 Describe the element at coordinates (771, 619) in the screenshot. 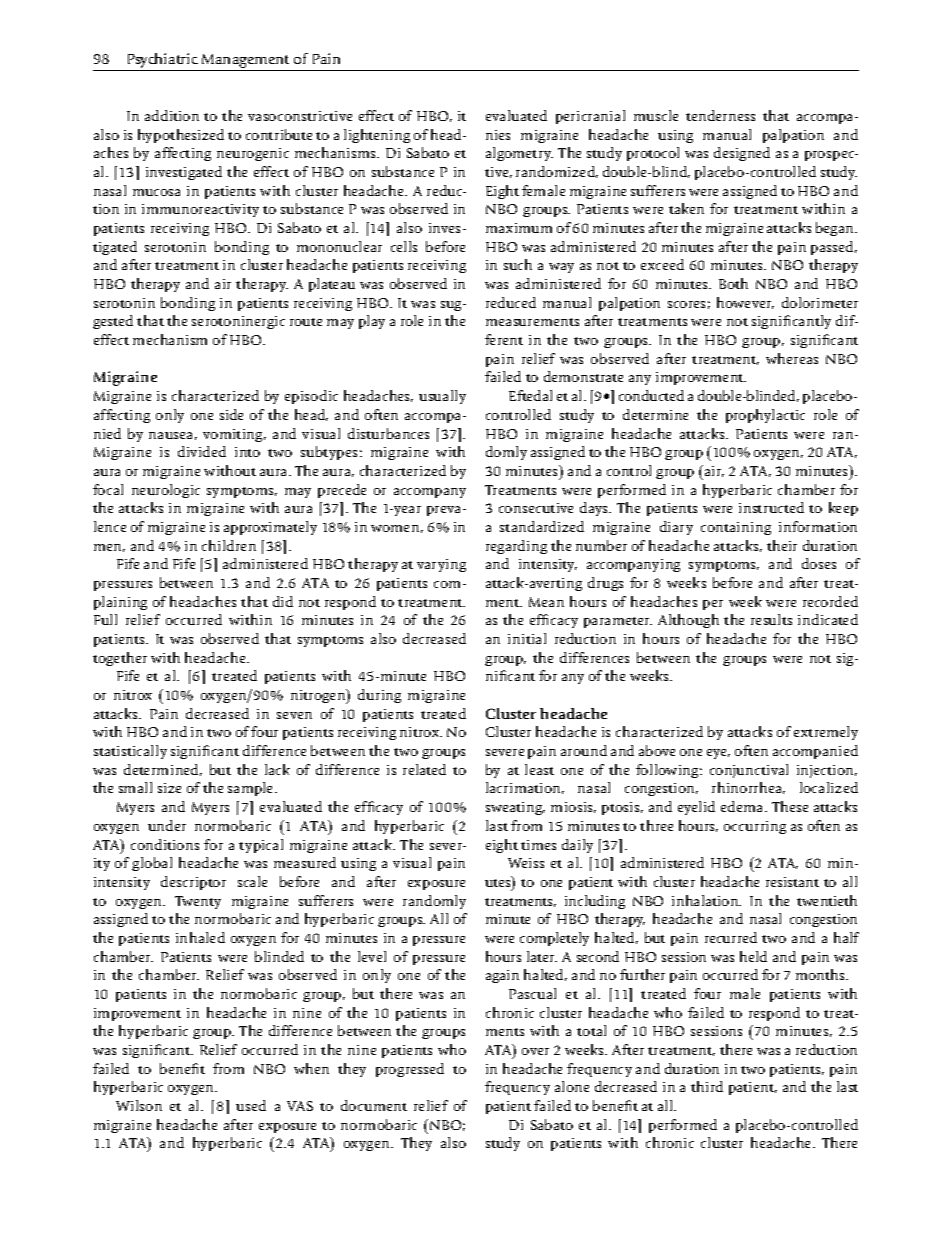

I see `results` at that location.
